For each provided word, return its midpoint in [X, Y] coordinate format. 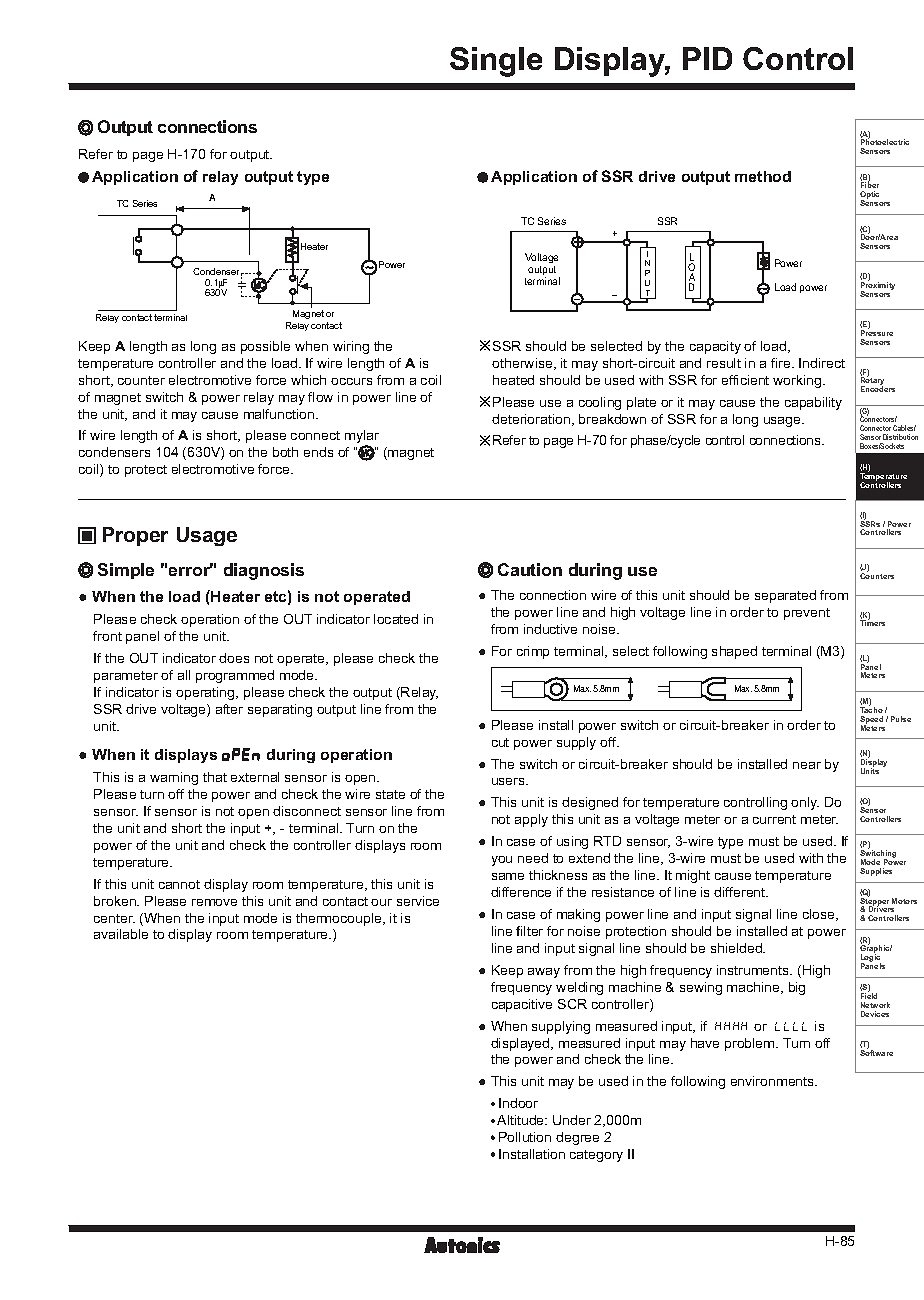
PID [707, 58]
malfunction [280, 414]
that [215, 777]
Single [496, 62]
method [763, 176]
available [121, 934]
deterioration [532, 420]
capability [813, 403]
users [509, 781]
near [807, 765]
